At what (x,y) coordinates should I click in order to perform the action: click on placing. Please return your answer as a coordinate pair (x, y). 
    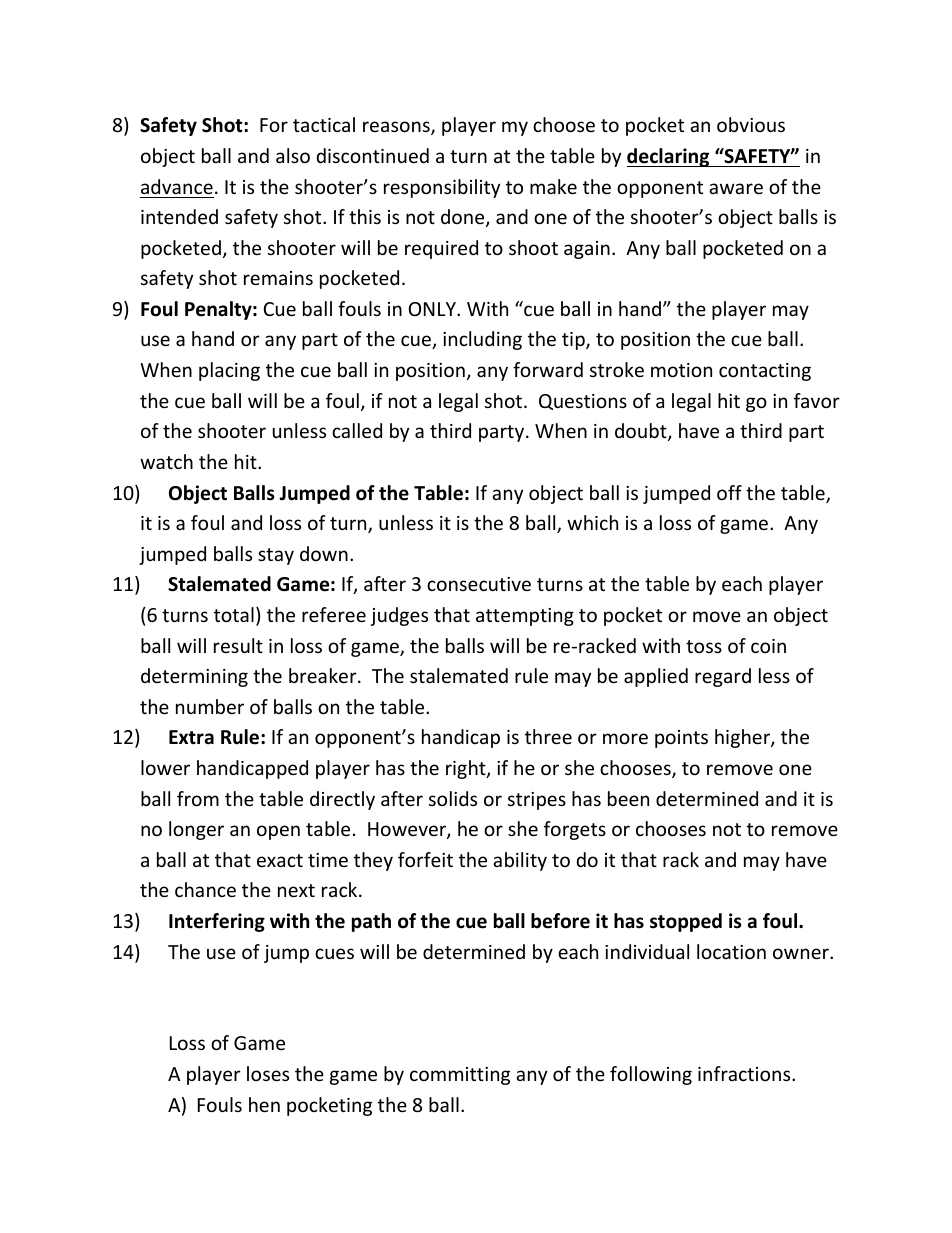
    Looking at the image, I should click on (229, 371).
